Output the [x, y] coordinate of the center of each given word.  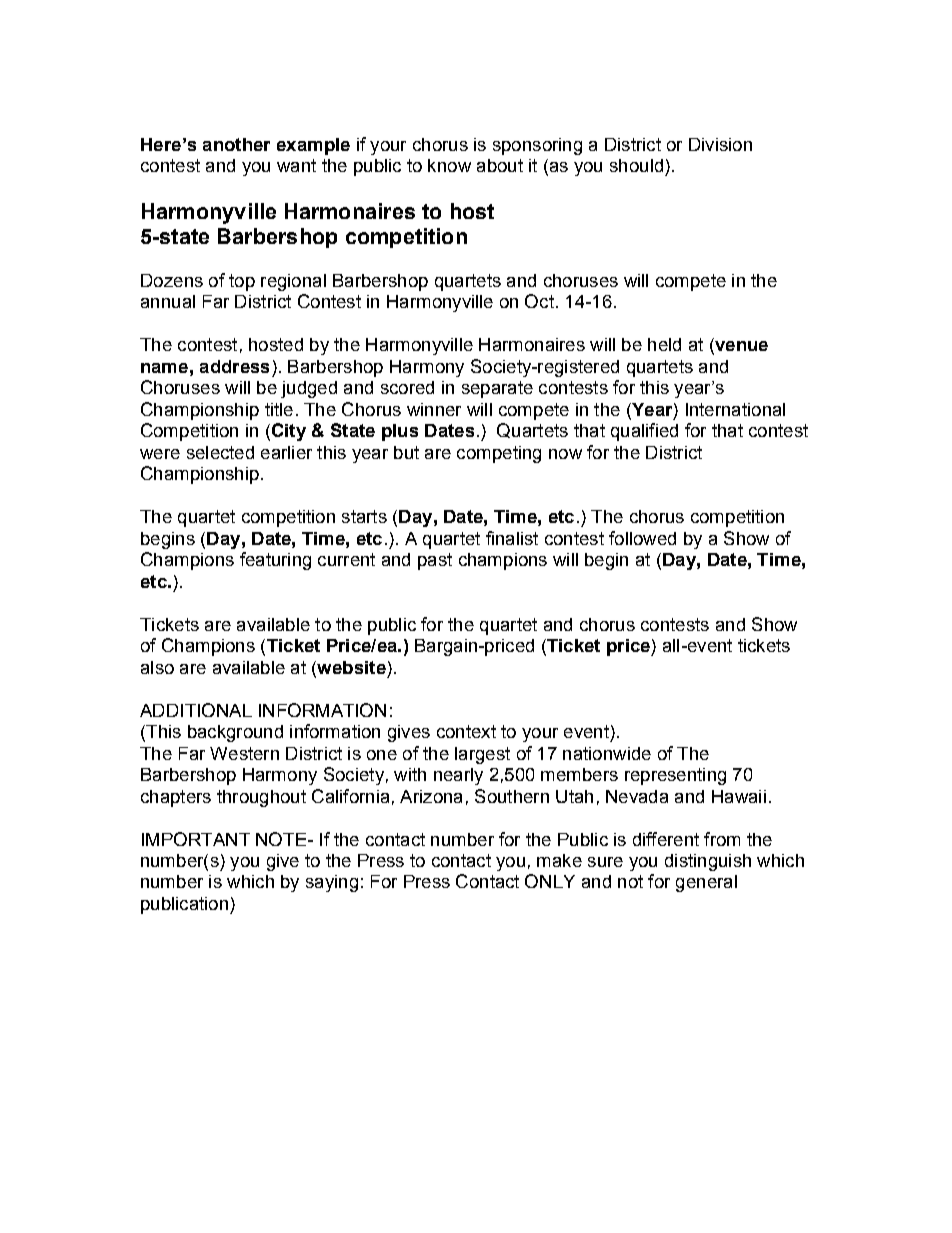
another [236, 144]
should [636, 165]
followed [642, 538]
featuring [275, 561]
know [449, 165]
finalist [512, 538]
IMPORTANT [196, 839]
